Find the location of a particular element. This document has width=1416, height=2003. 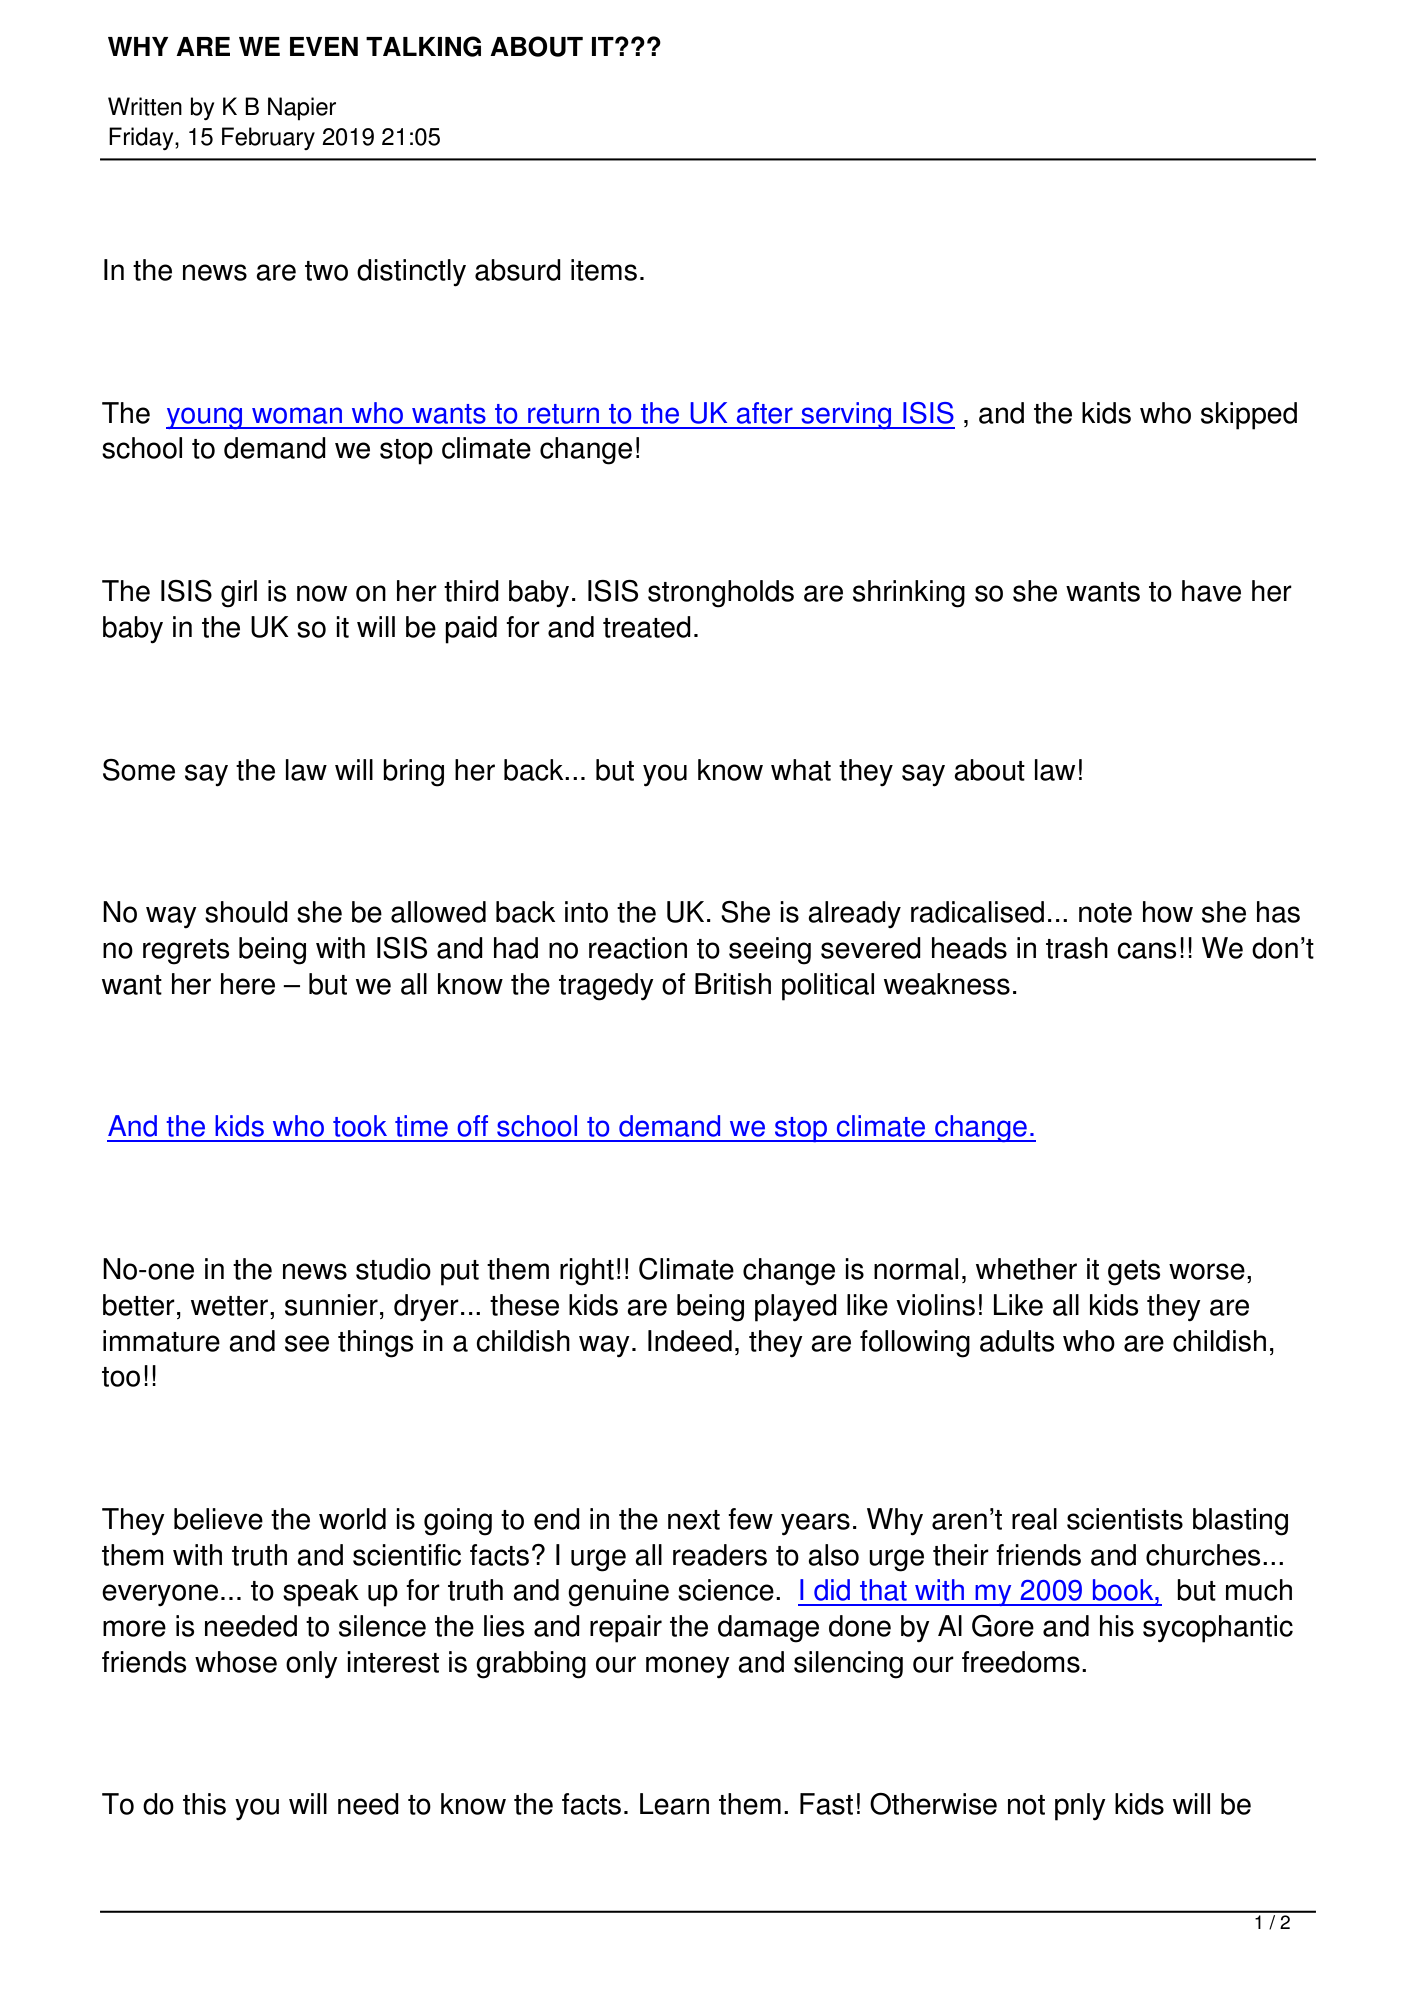

should is located at coordinates (246, 912).
